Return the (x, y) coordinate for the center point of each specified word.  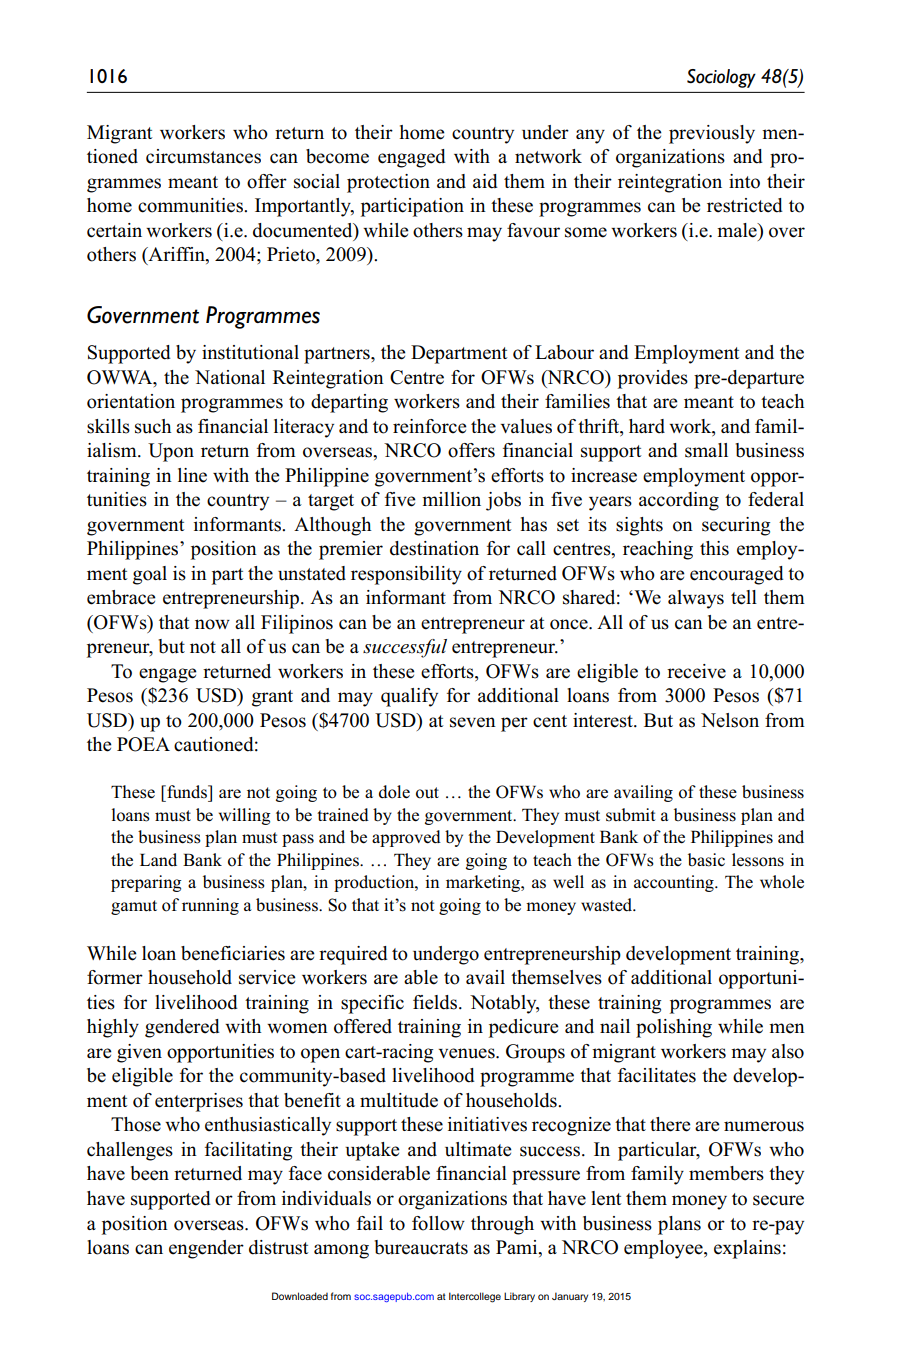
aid (485, 181)
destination (434, 548)
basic (706, 860)
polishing (674, 1028)
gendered (182, 1028)
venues (468, 1053)
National (230, 377)
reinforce (430, 426)
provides (653, 379)
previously (712, 134)
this (714, 548)
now (212, 624)
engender (206, 1249)
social (317, 181)
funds (187, 792)
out (427, 793)
